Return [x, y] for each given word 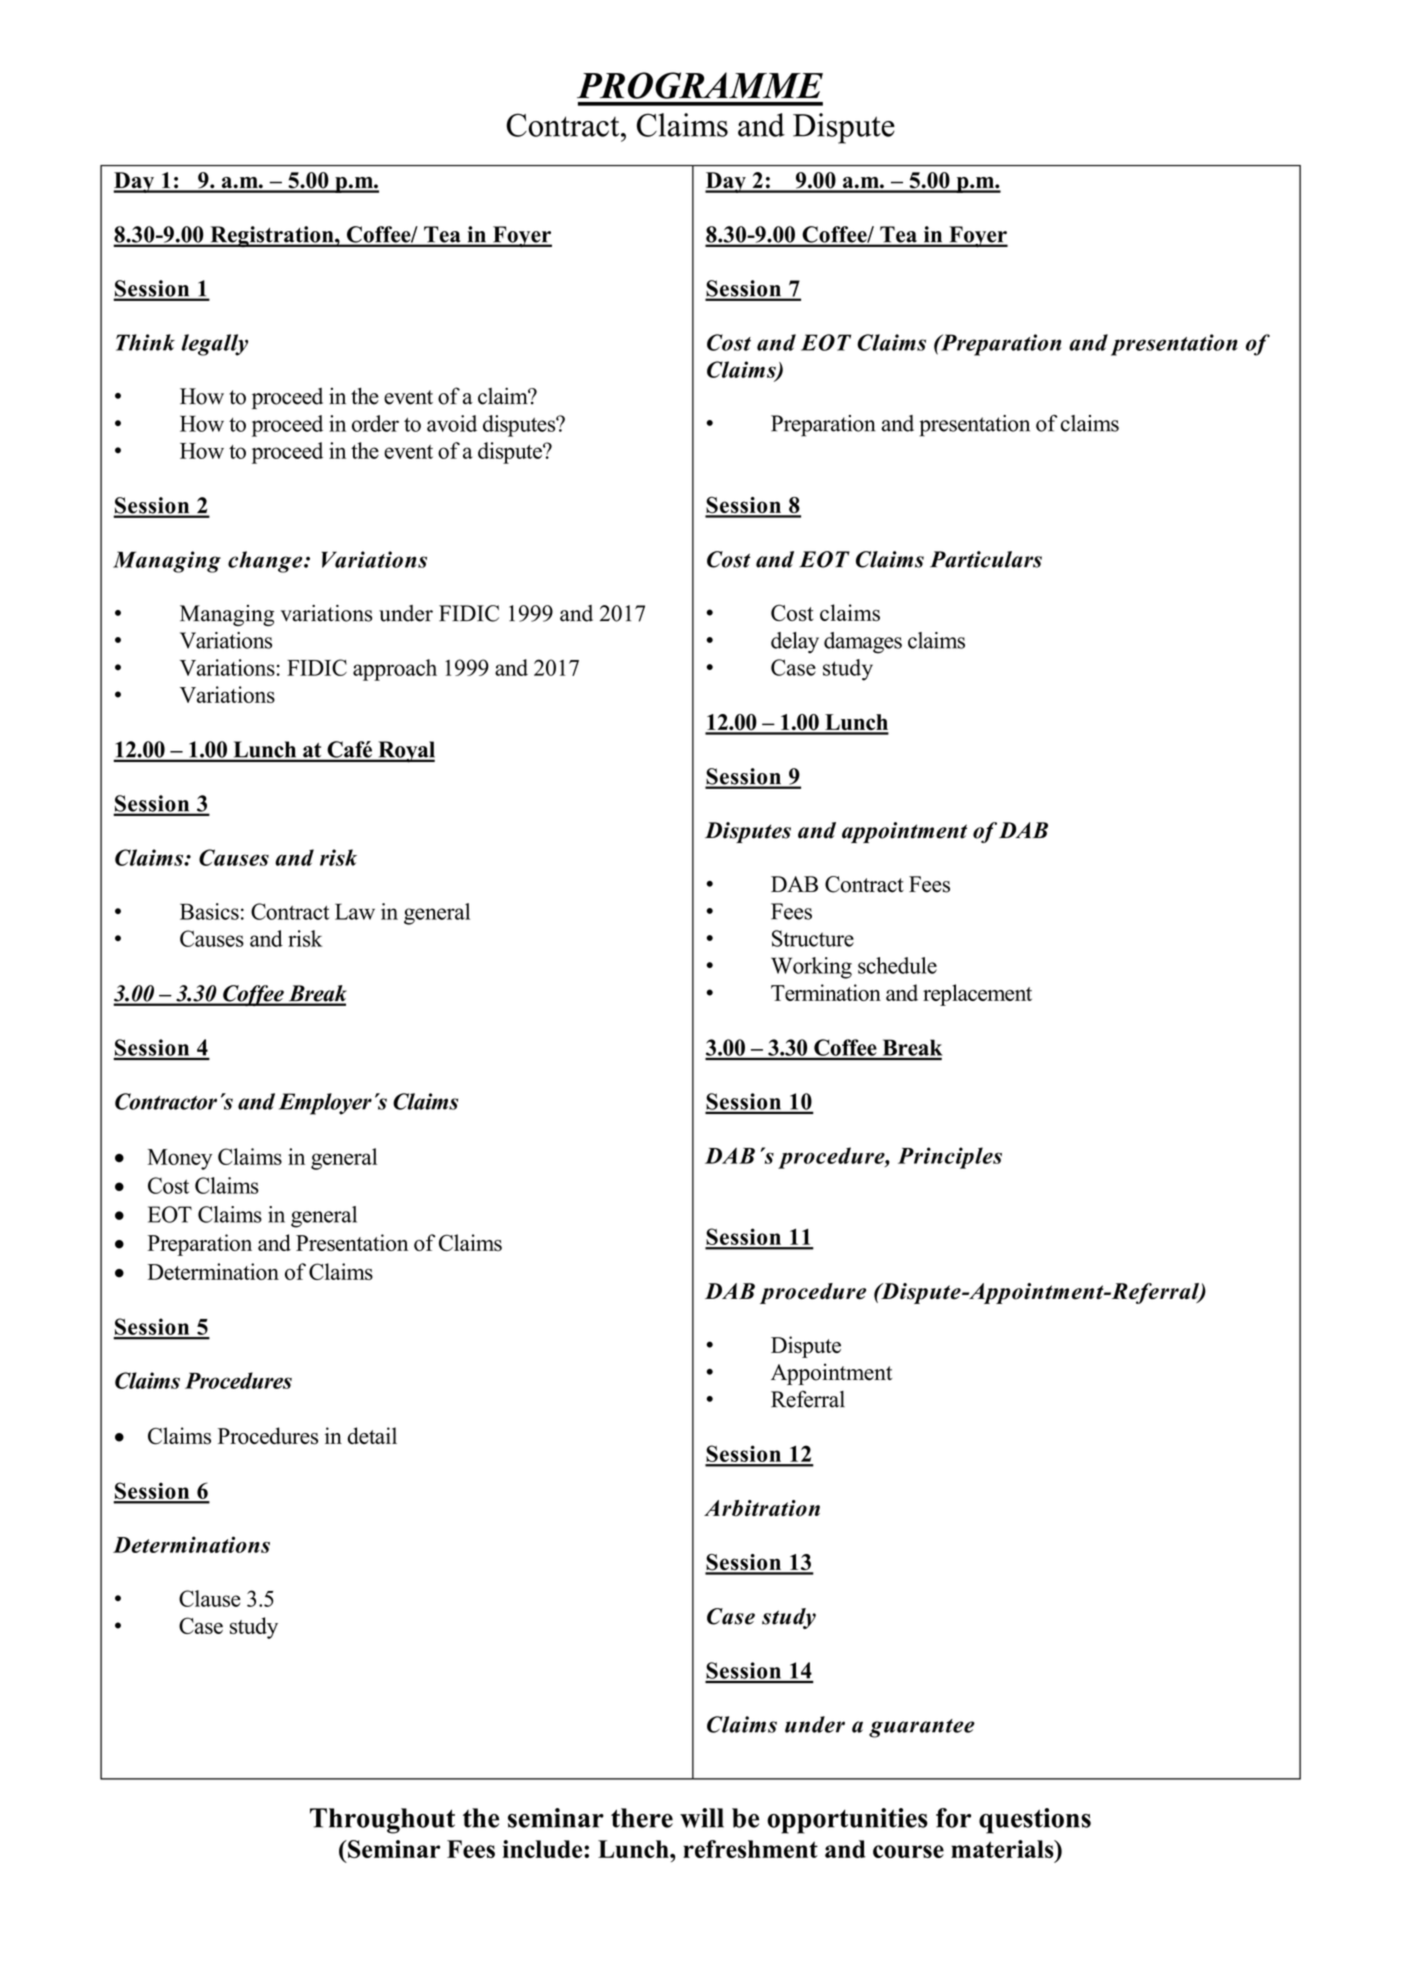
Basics [209, 911]
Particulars [986, 559]
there [642, 1818]
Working [811, 968]
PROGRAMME [700, 85]
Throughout [382, 1821]
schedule [897, 965]
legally [215, 345]
